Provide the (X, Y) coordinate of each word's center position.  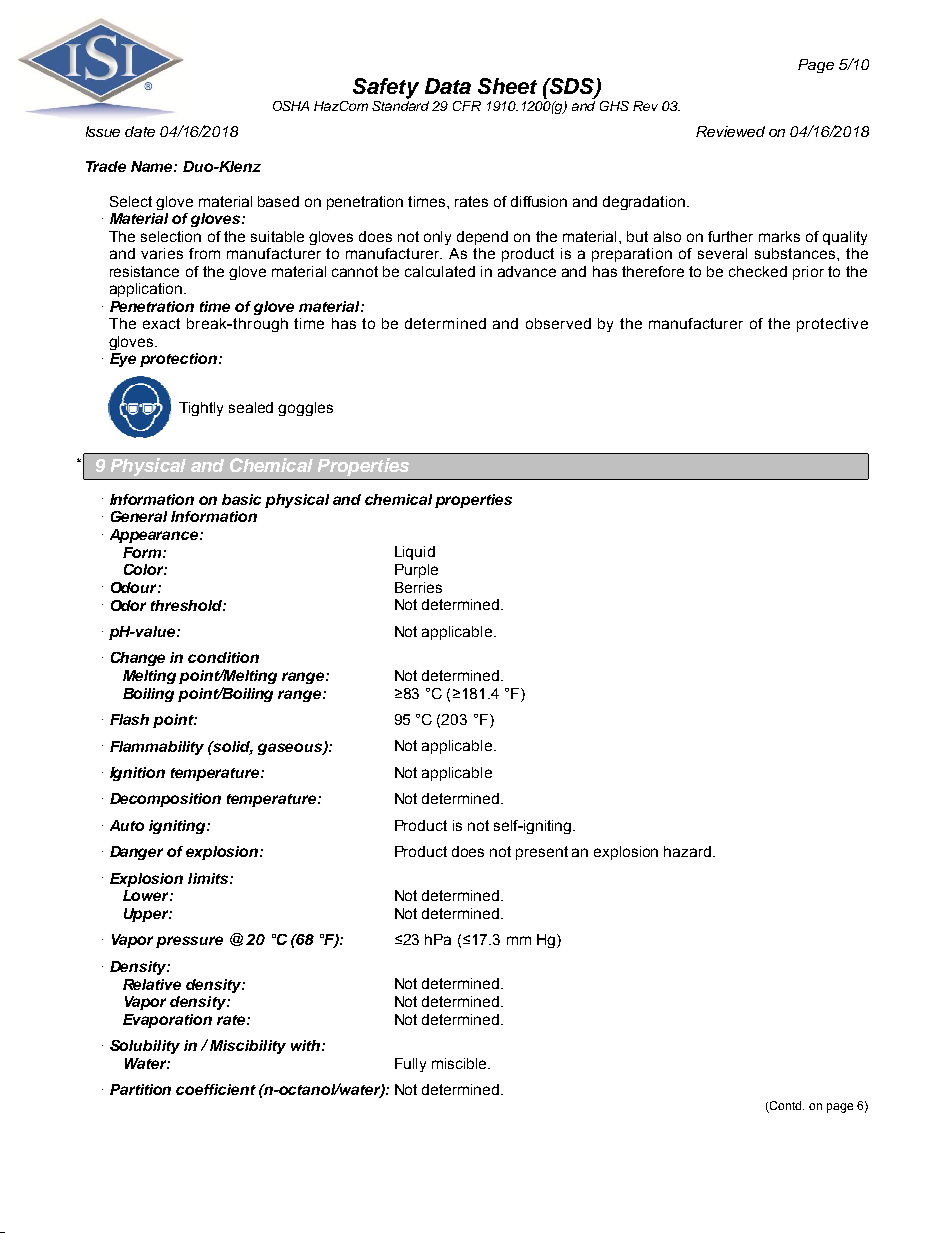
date (140, 131)
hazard (687, 851)
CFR (467, 106)
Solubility (145, 1047)
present (542, 853)
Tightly (201, 409)
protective (832, 325)
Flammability (157, 748)
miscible (460, 1063)
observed (558, 323)
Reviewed (730, 131)
